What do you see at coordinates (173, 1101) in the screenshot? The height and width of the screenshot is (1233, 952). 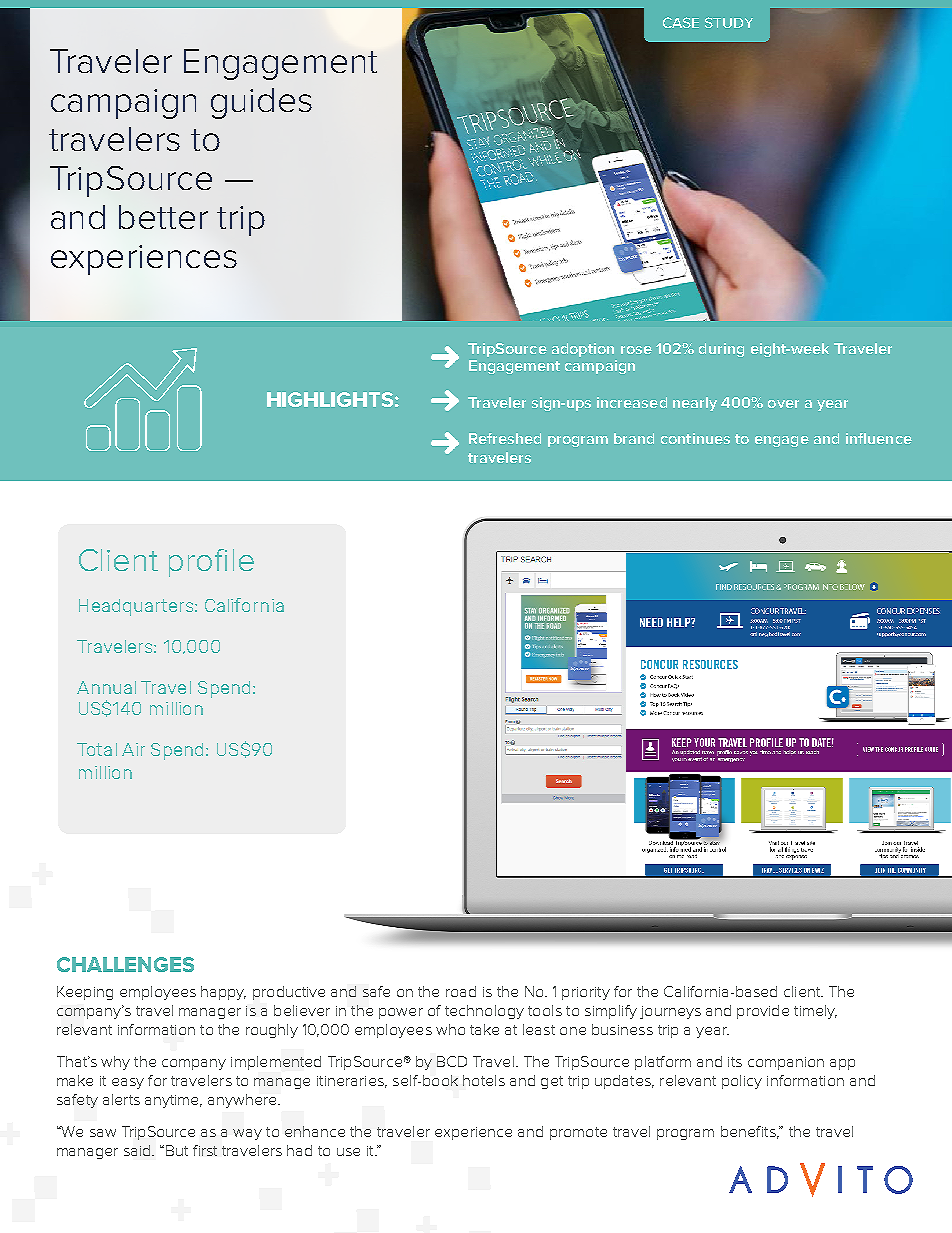 I see `anytime` at bounding box center [173, 1101].
